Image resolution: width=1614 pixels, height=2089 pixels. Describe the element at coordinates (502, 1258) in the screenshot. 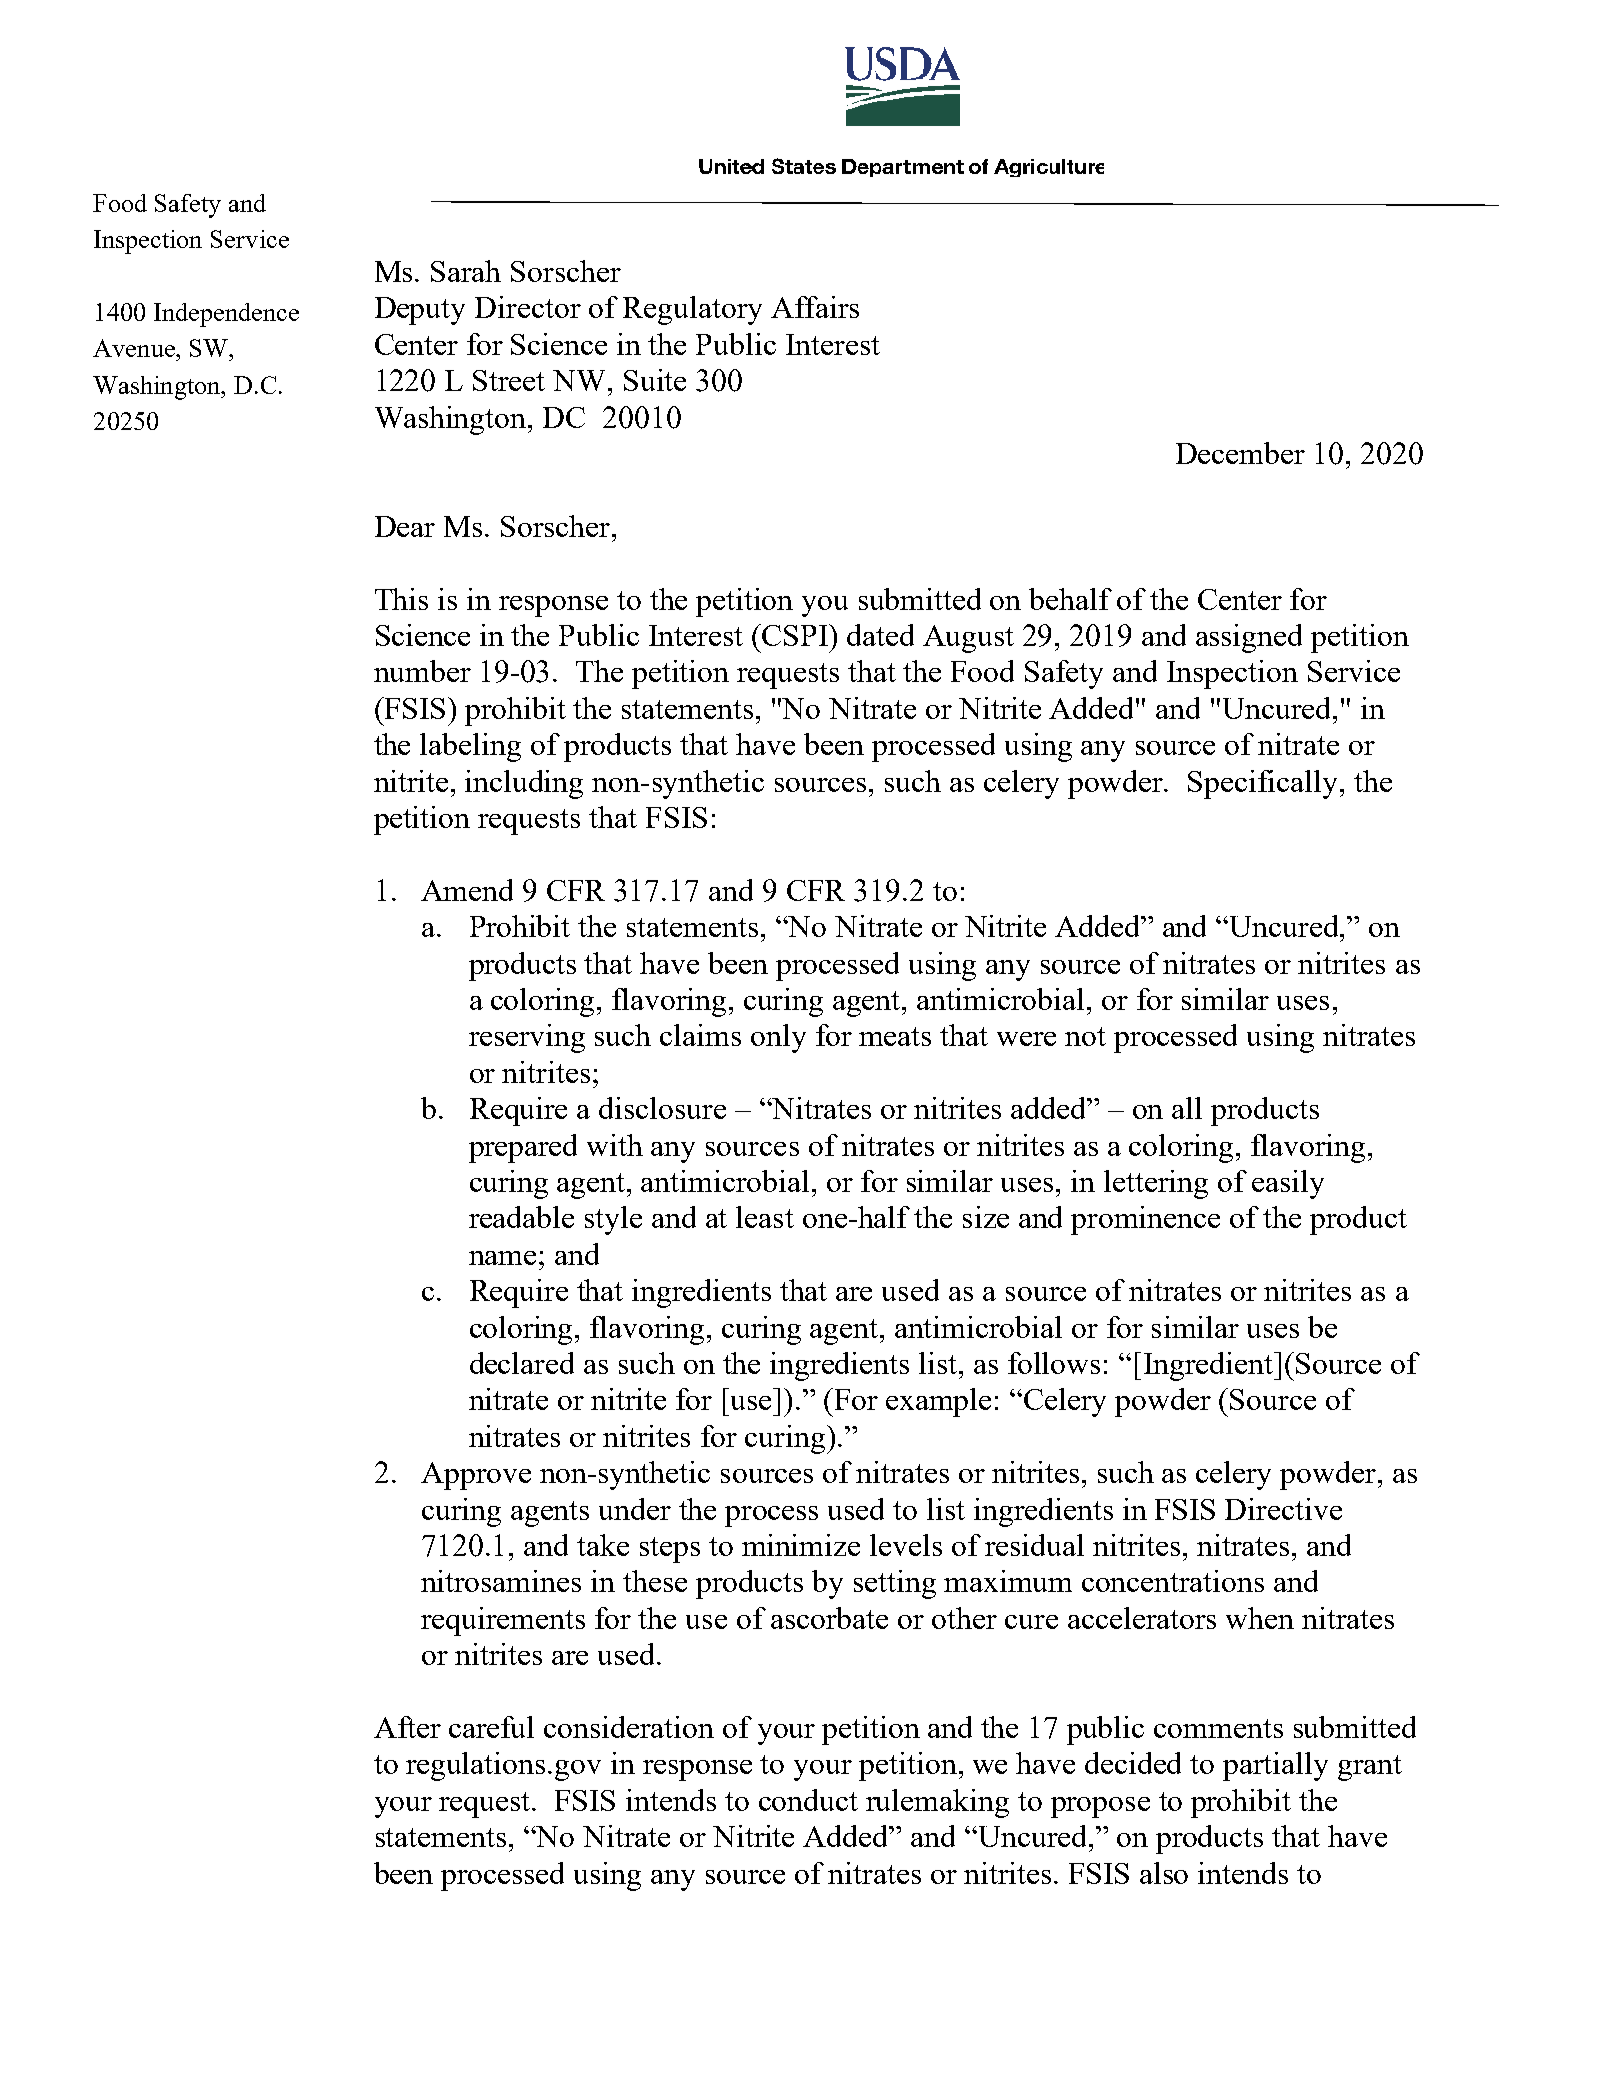

I see `name` at that location.
